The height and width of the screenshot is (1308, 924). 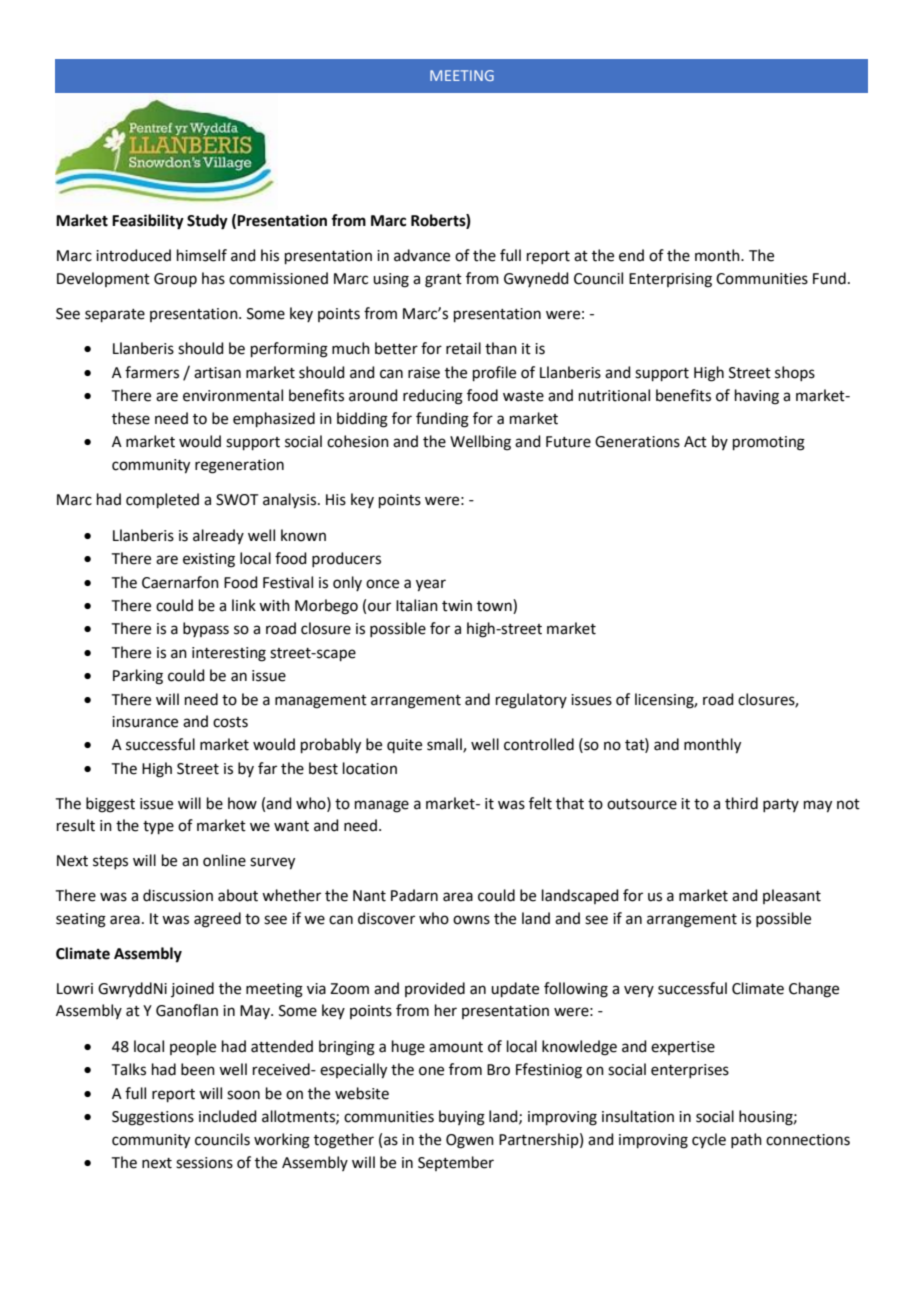 What do you see at coordinates (431, 585) in the screenshot?
I see `year` at bounding box center [431, 585].
